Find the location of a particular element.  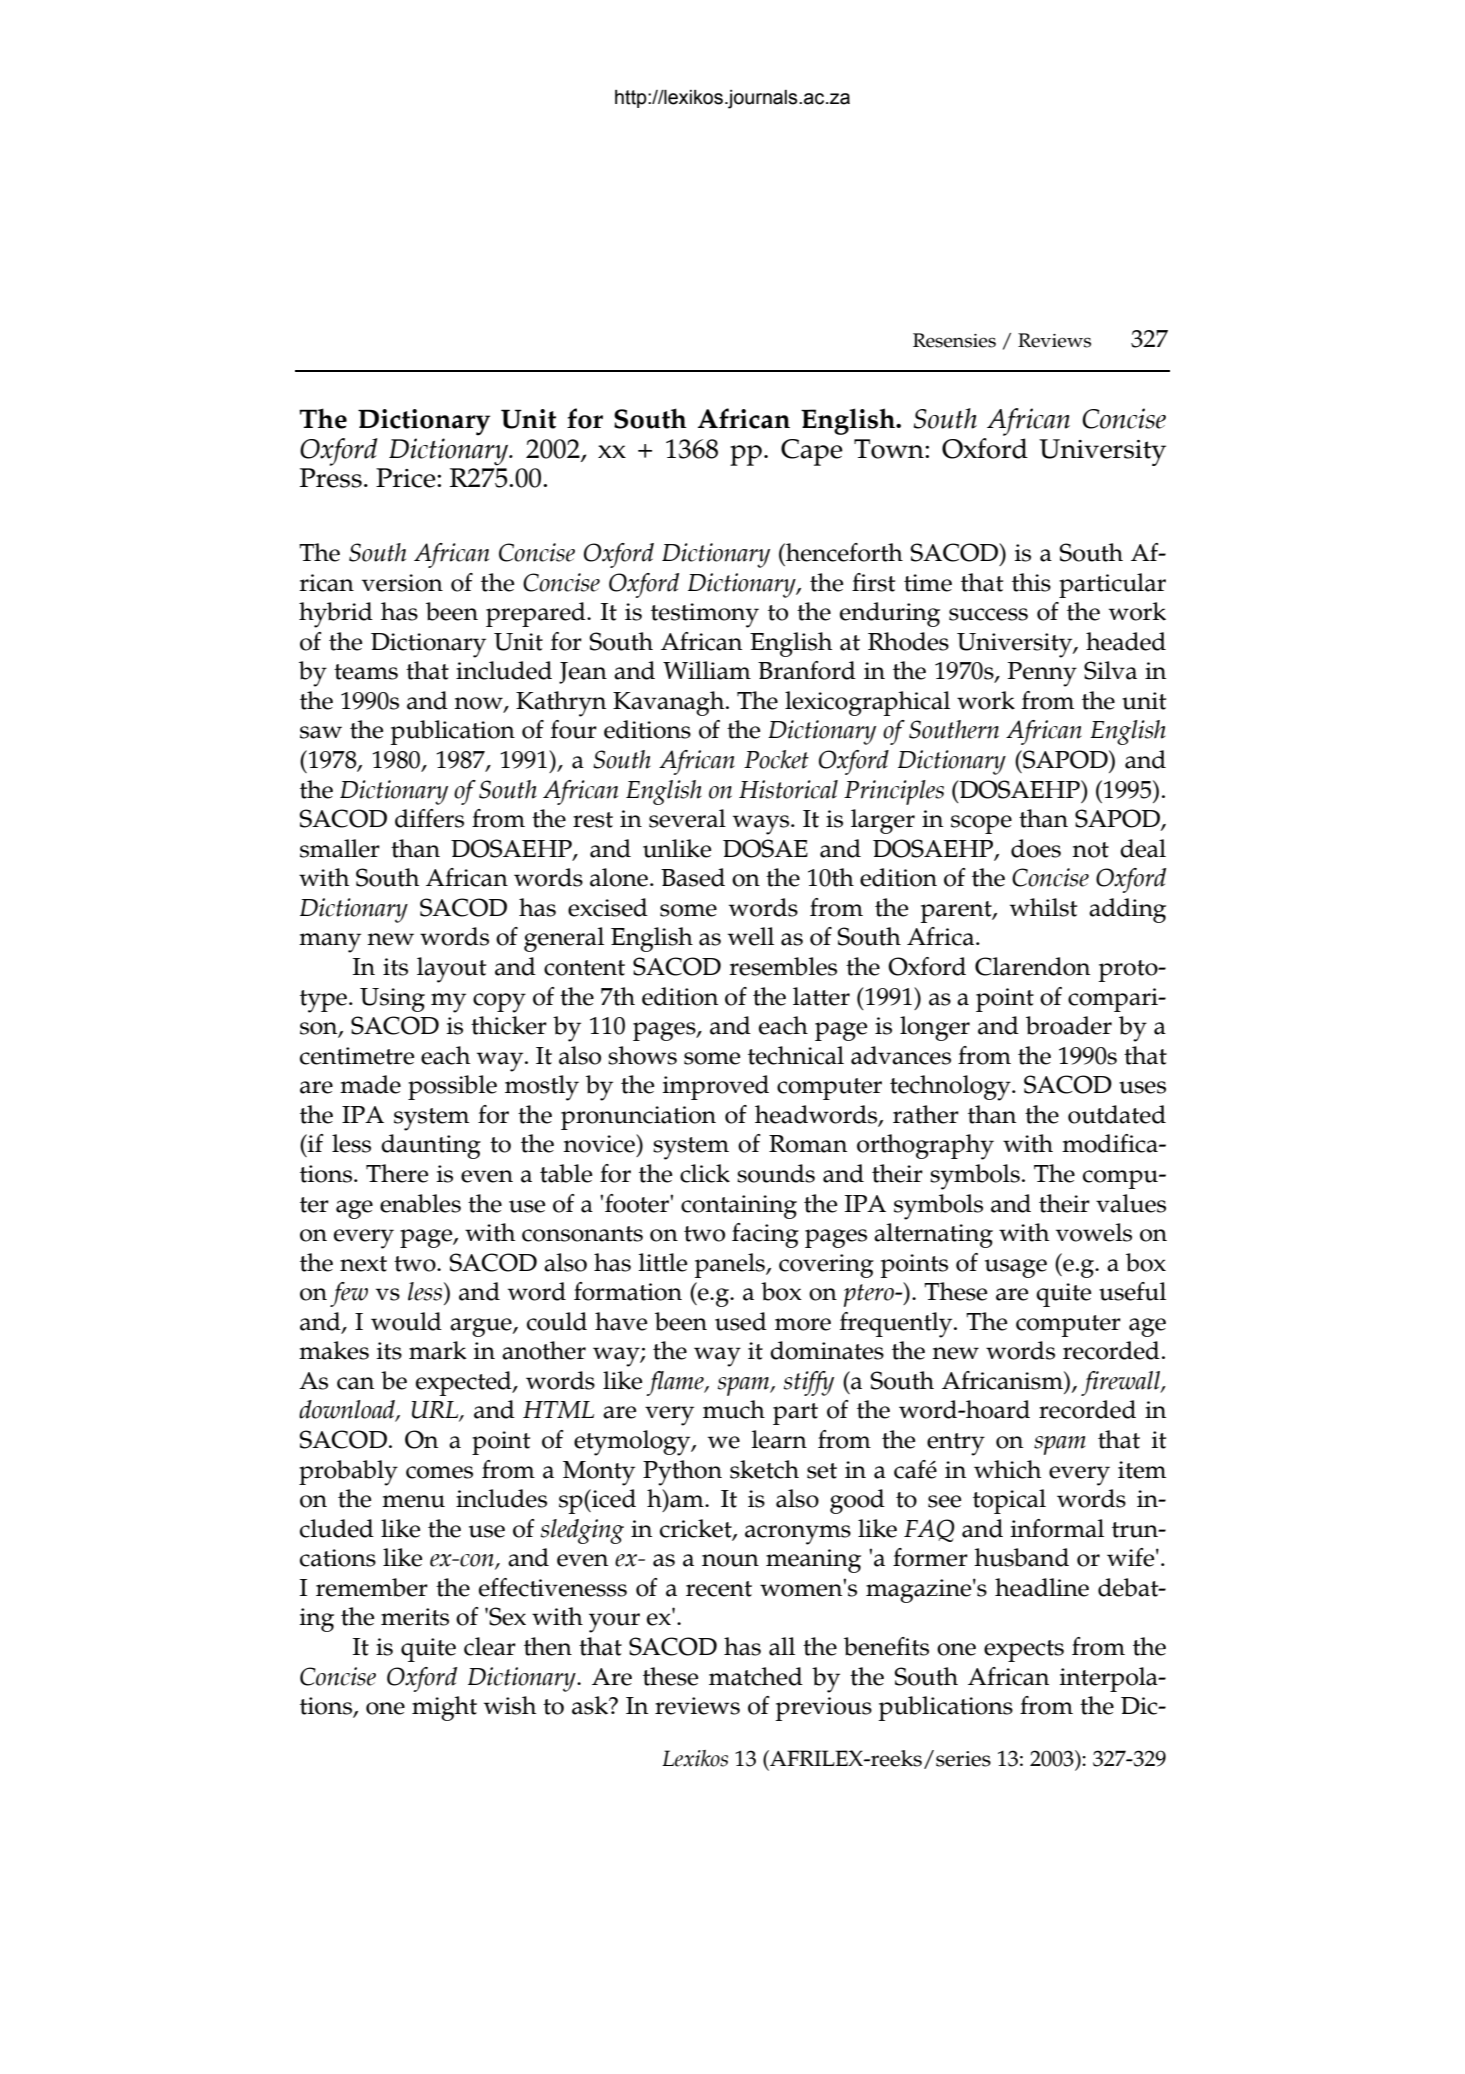

might is located at coordinates (444, 1708).
